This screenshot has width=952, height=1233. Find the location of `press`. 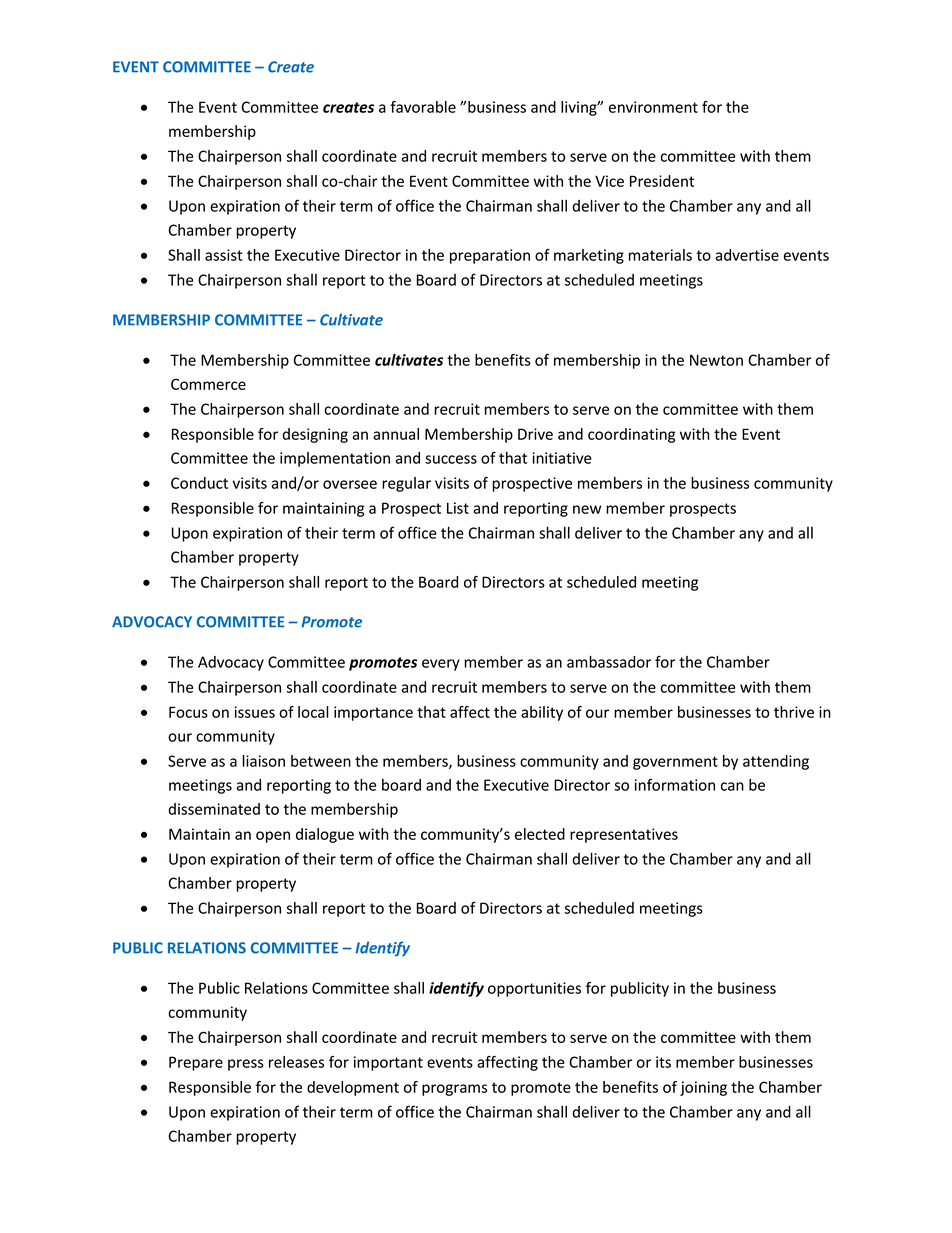

press is located at coordinates (246, 1065).
